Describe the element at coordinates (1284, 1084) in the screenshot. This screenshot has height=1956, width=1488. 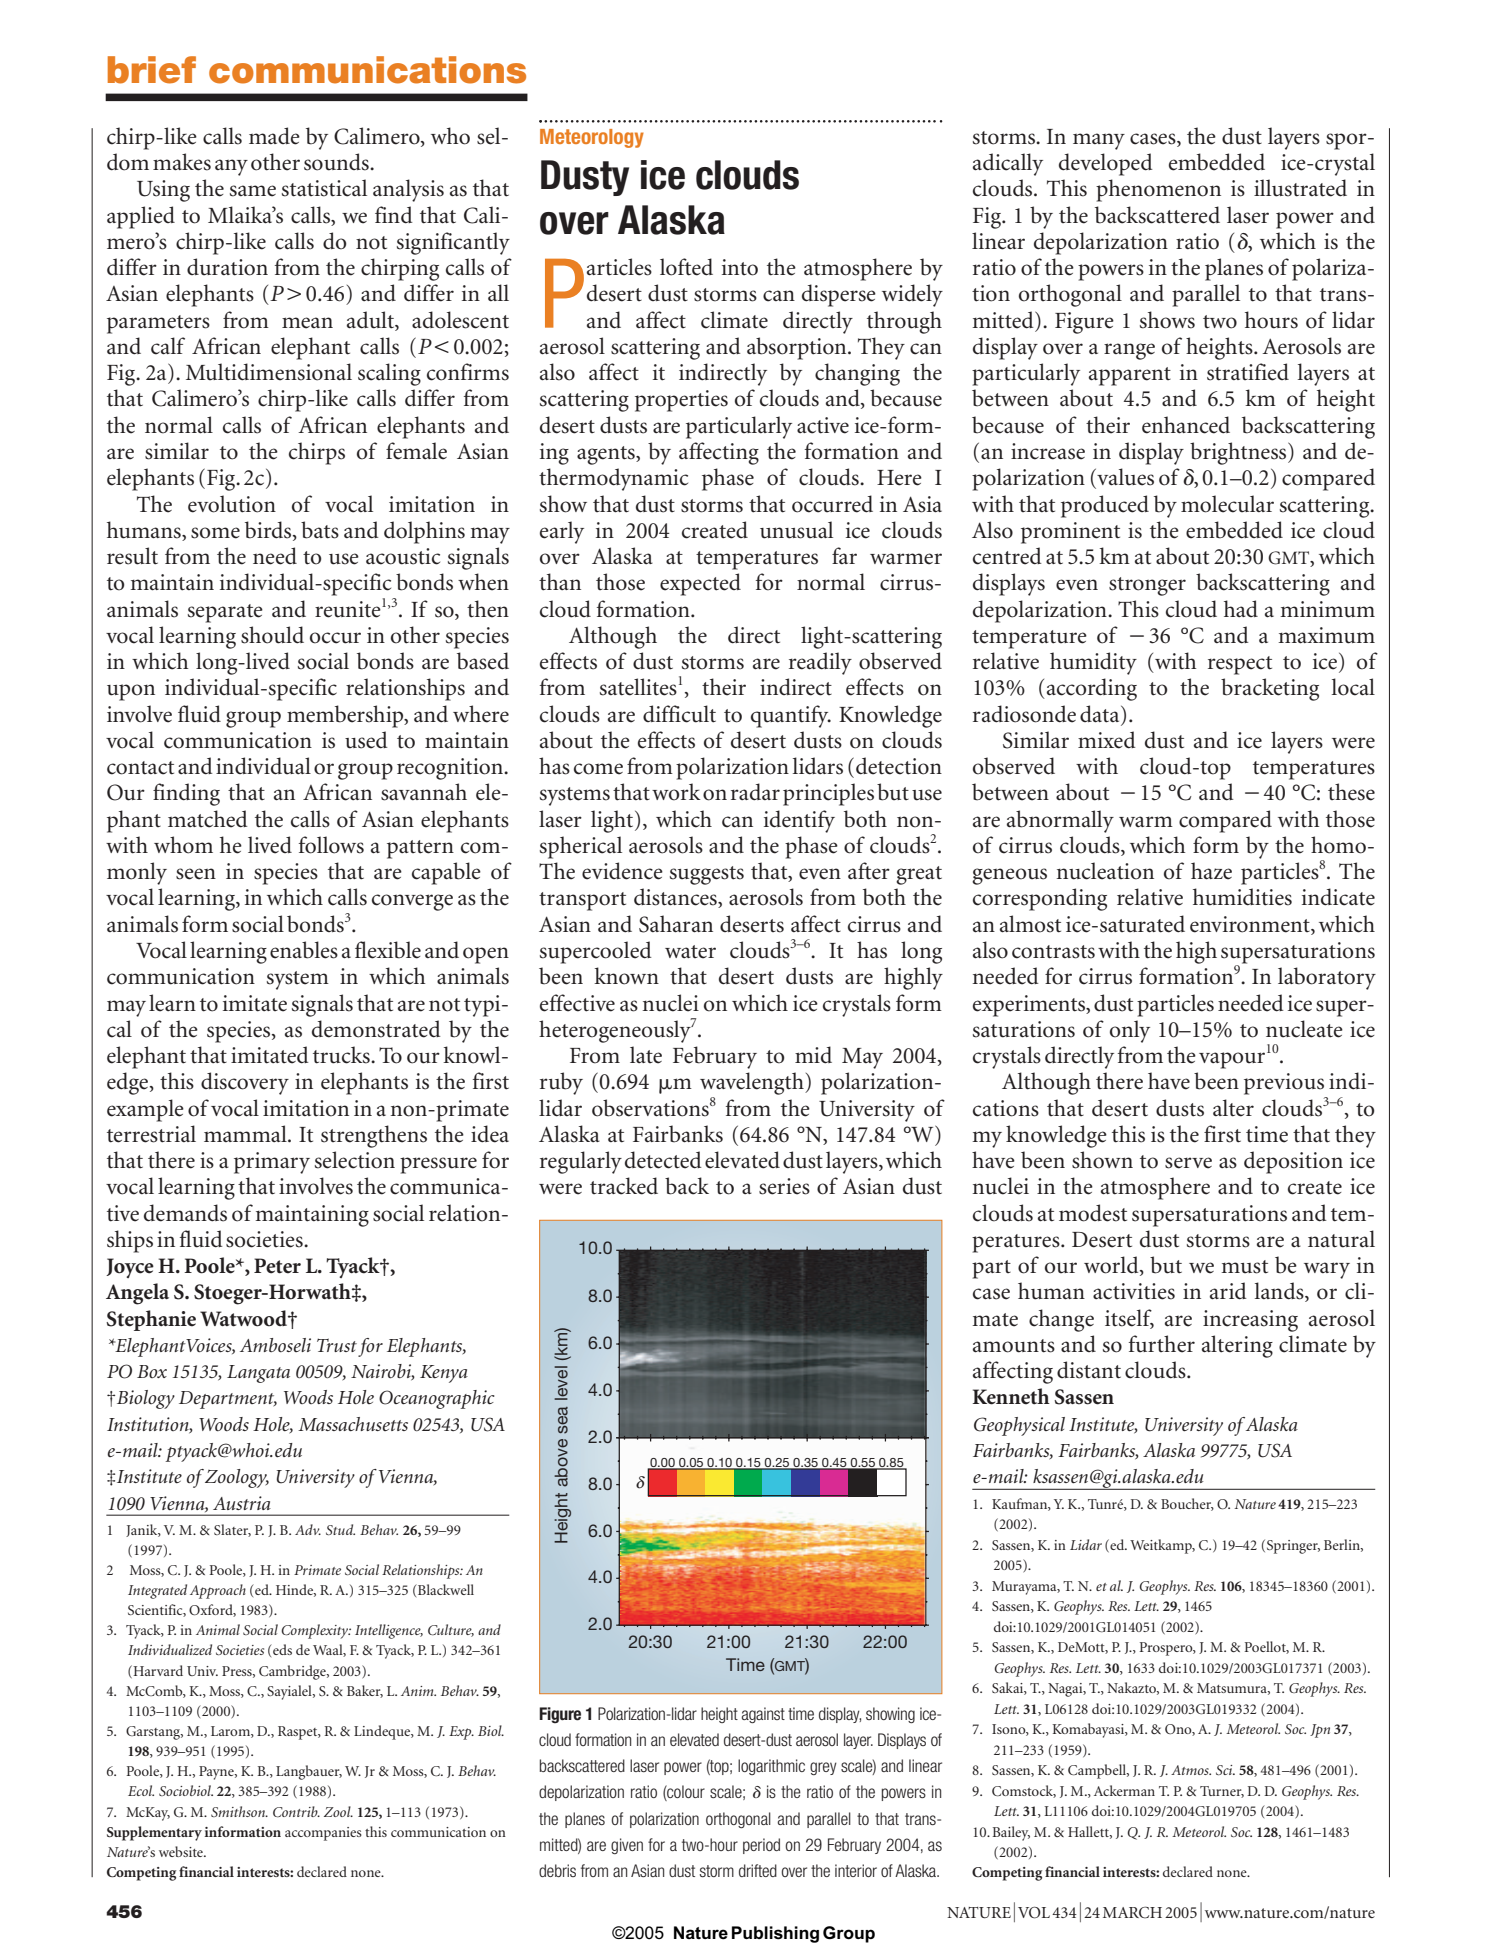
I see `previous` at that location.
